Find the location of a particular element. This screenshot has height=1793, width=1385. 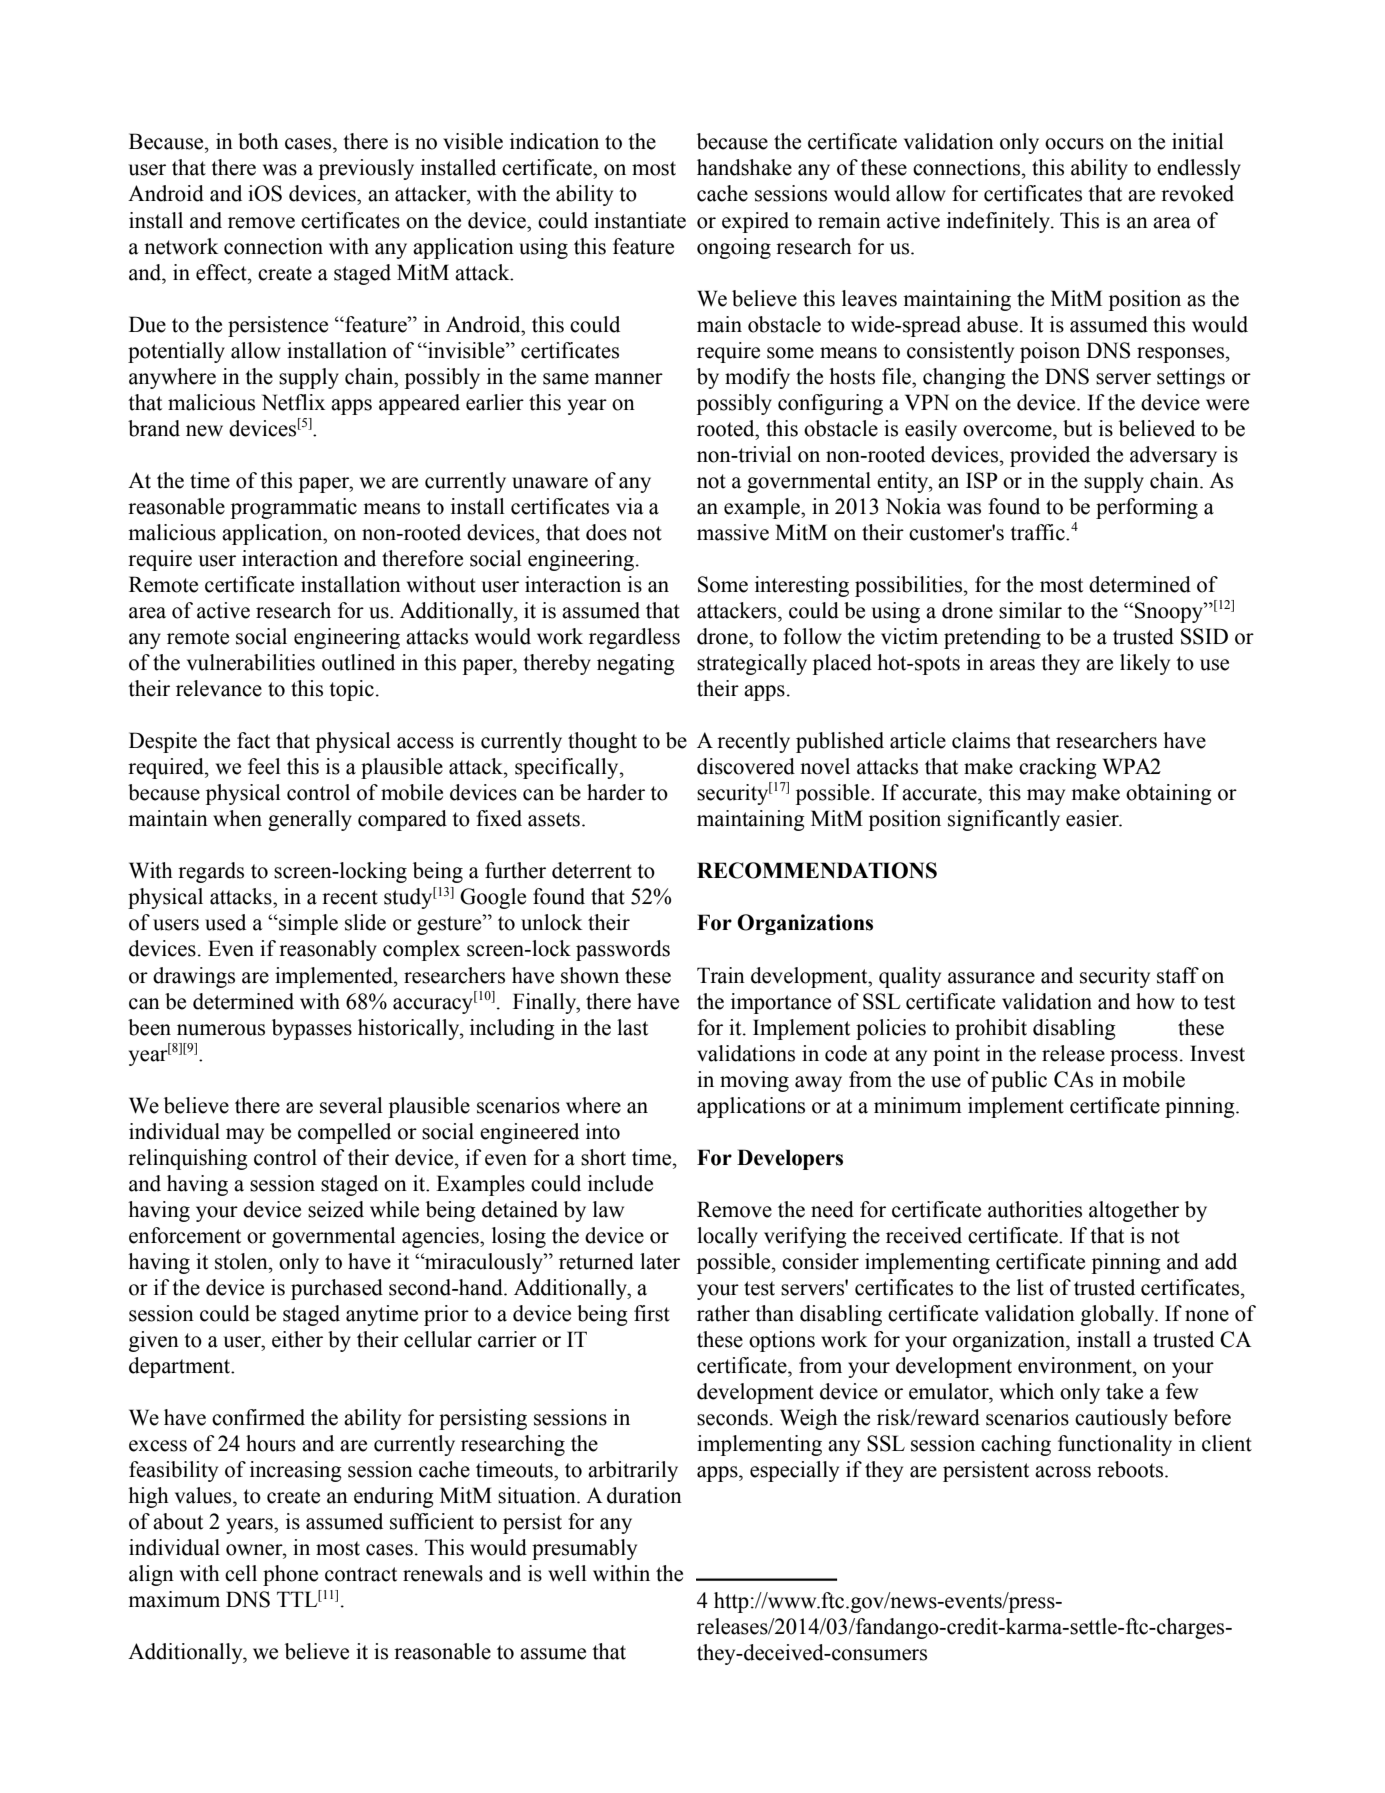

occurs is located at coordinates (1074, 144).
